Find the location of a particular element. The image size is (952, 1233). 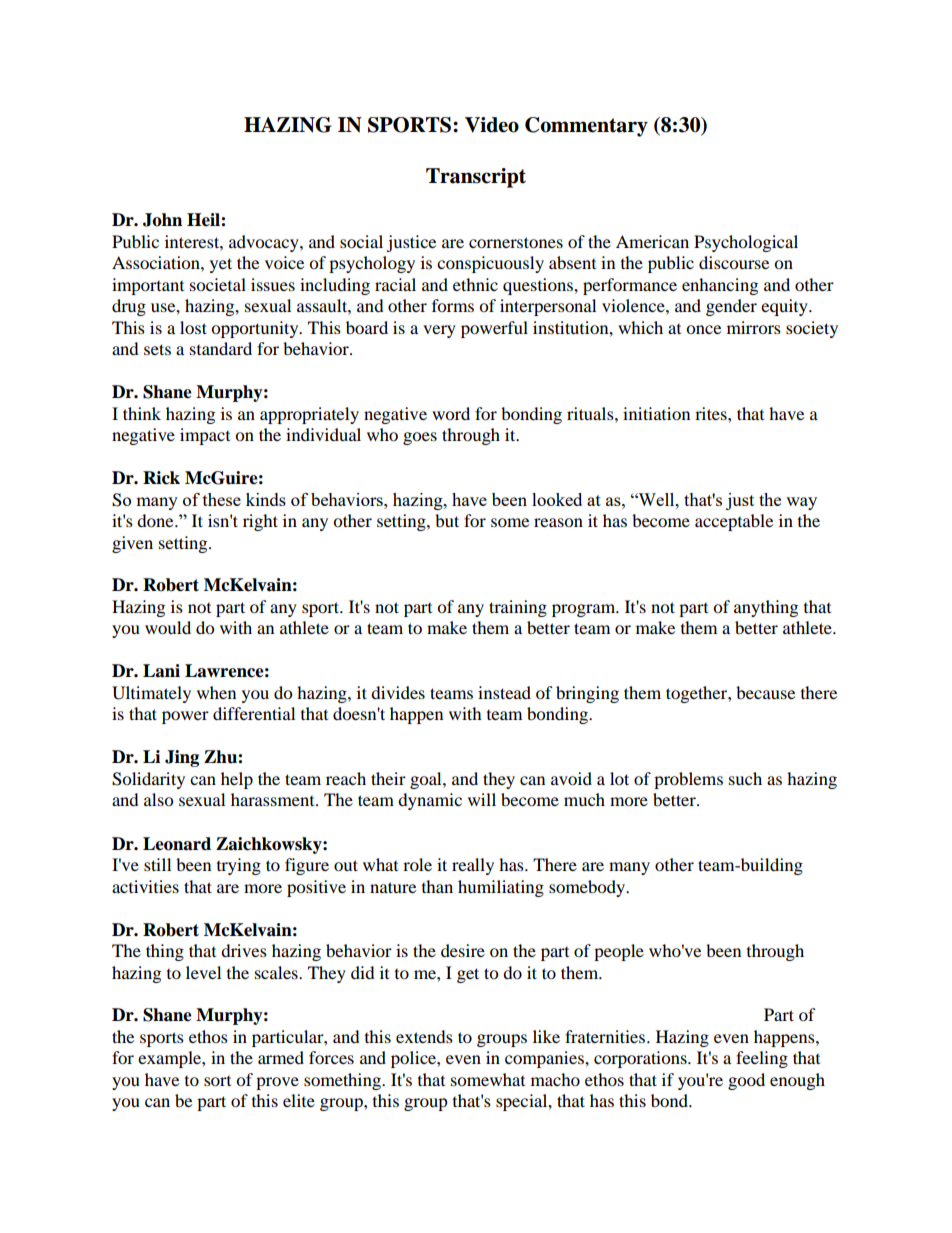

Heil is located at coordinates (204, 220).
